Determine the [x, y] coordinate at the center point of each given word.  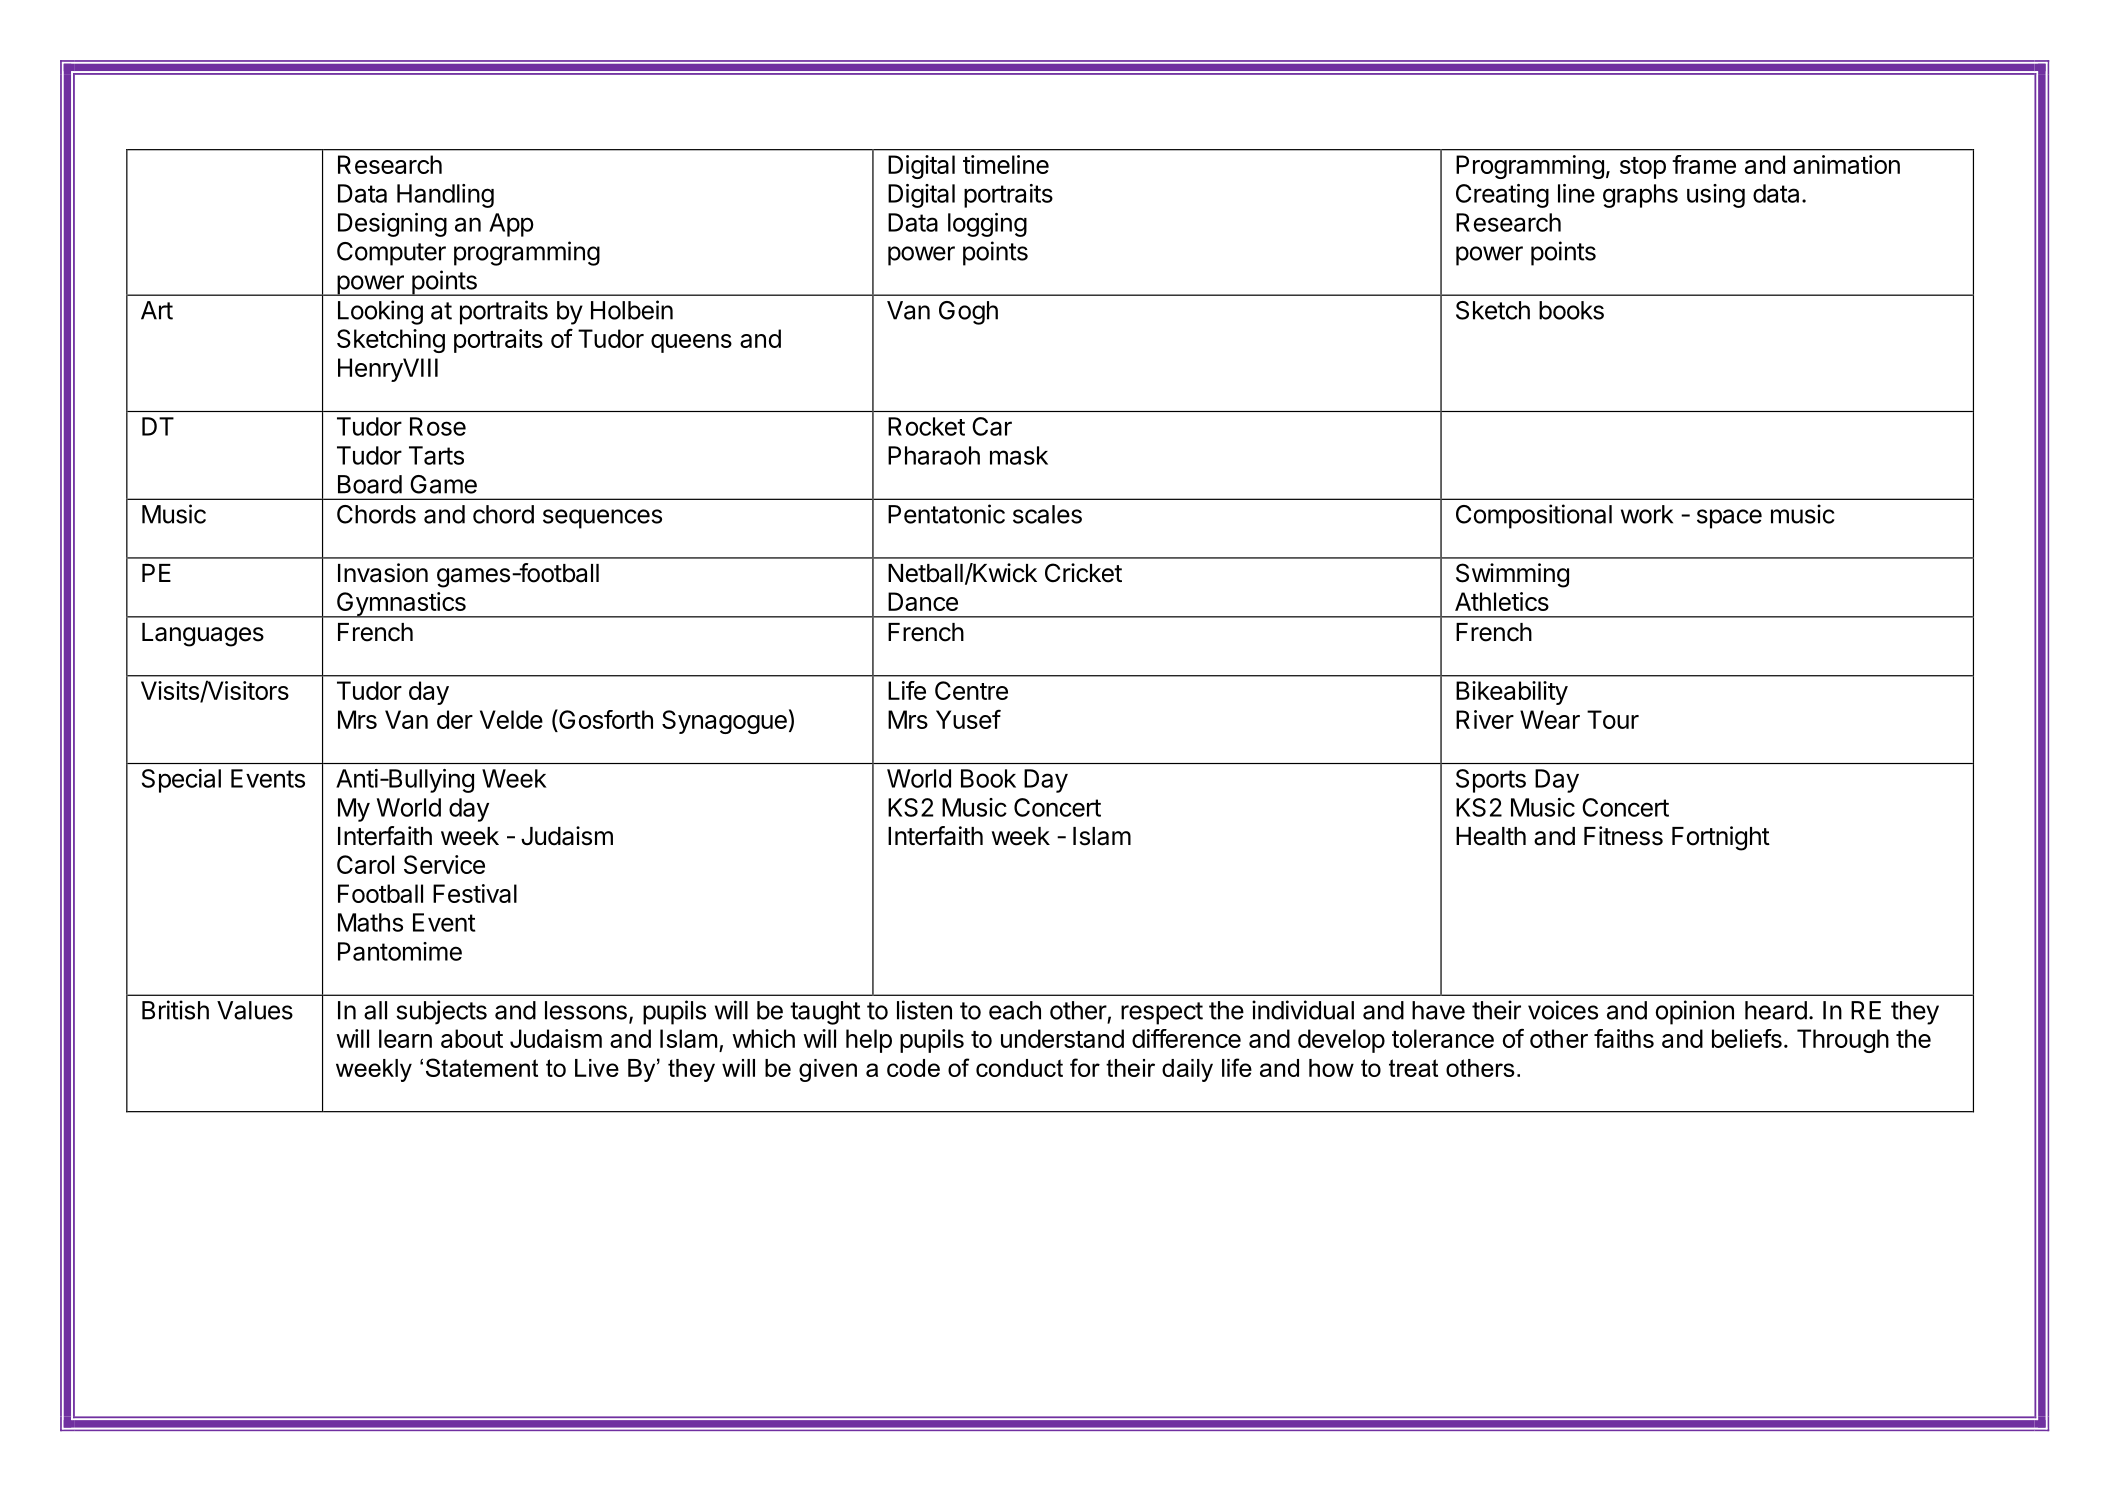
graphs [1640, 196]
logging [987, 225]
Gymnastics [401, 605]
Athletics [1502, 601]
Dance [923, 601]
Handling [445, 196]
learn [405, 1038]
